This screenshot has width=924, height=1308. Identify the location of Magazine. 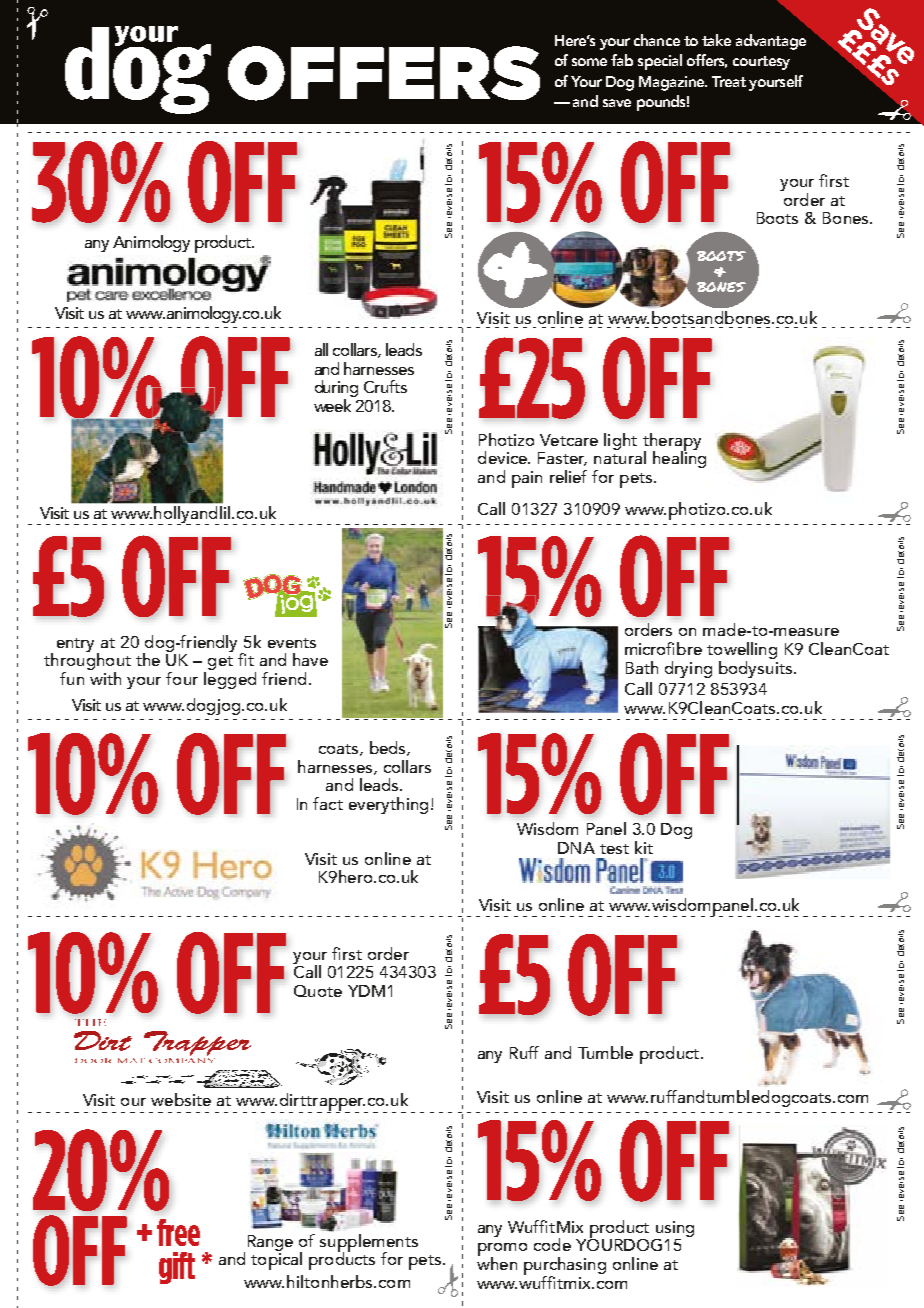
(673, 83).
